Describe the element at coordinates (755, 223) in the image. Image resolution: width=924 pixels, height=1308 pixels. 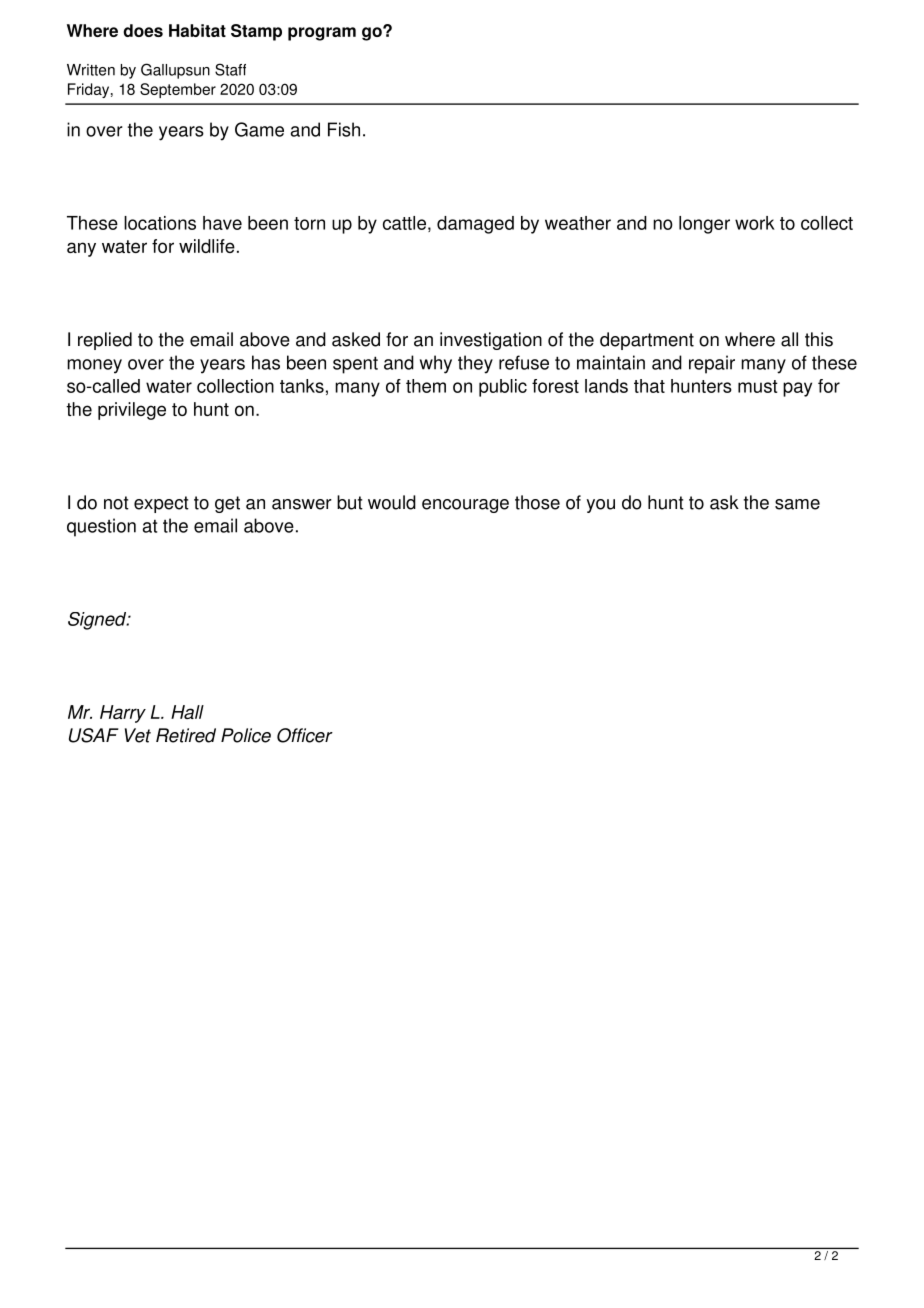
I see `work` at that location.
